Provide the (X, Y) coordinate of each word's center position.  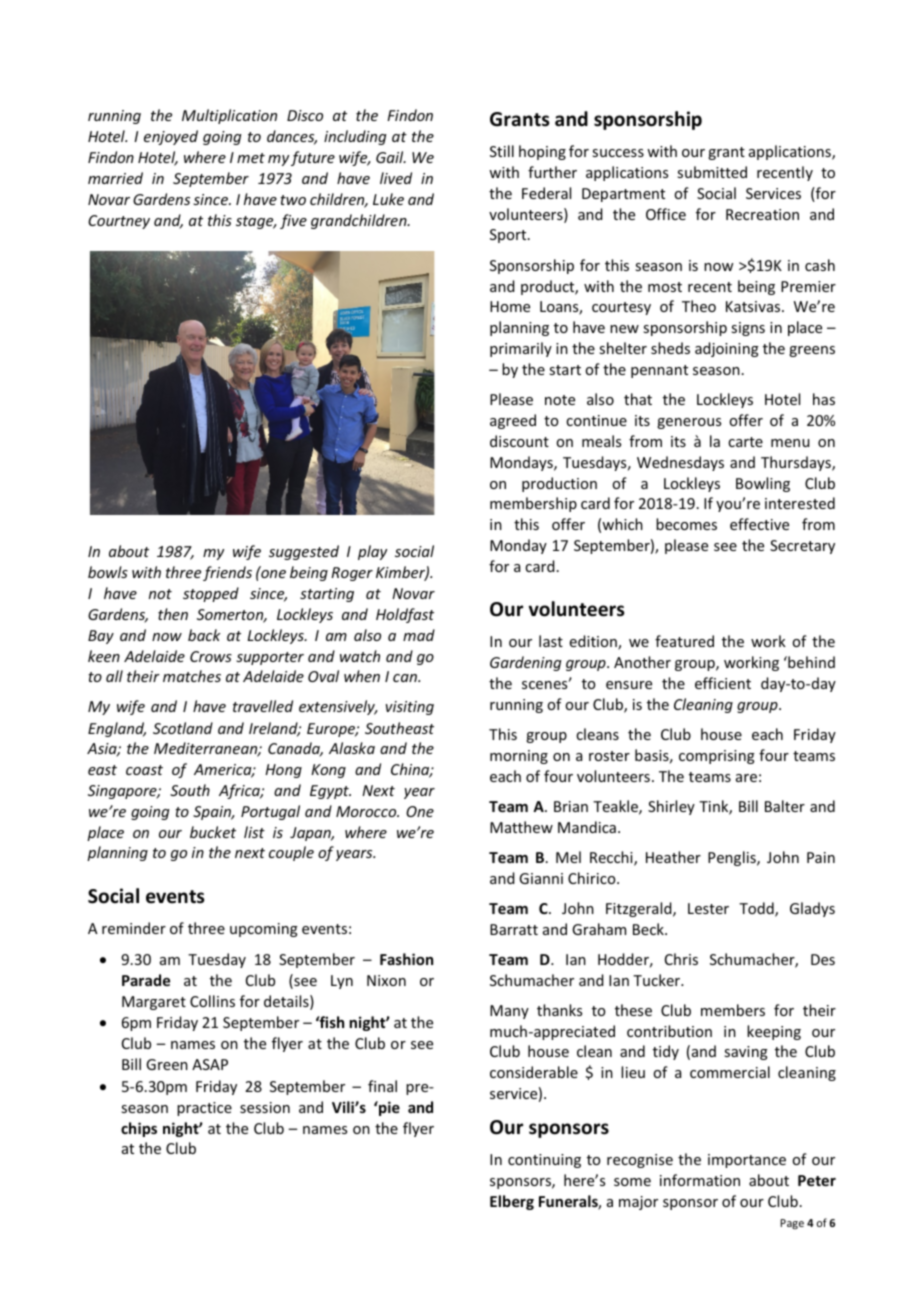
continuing (544, 1161)
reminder (134, 928)
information (700, 1180)
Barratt (514, 929)
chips (139, 1129)
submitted (712, 172)
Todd (757, 909)
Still (502, 151)
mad (419, 635)
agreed (513, 421)
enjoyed (171, 137)
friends (227, 573)
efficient (723, 683)
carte (745, 442)
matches (192, 676)
